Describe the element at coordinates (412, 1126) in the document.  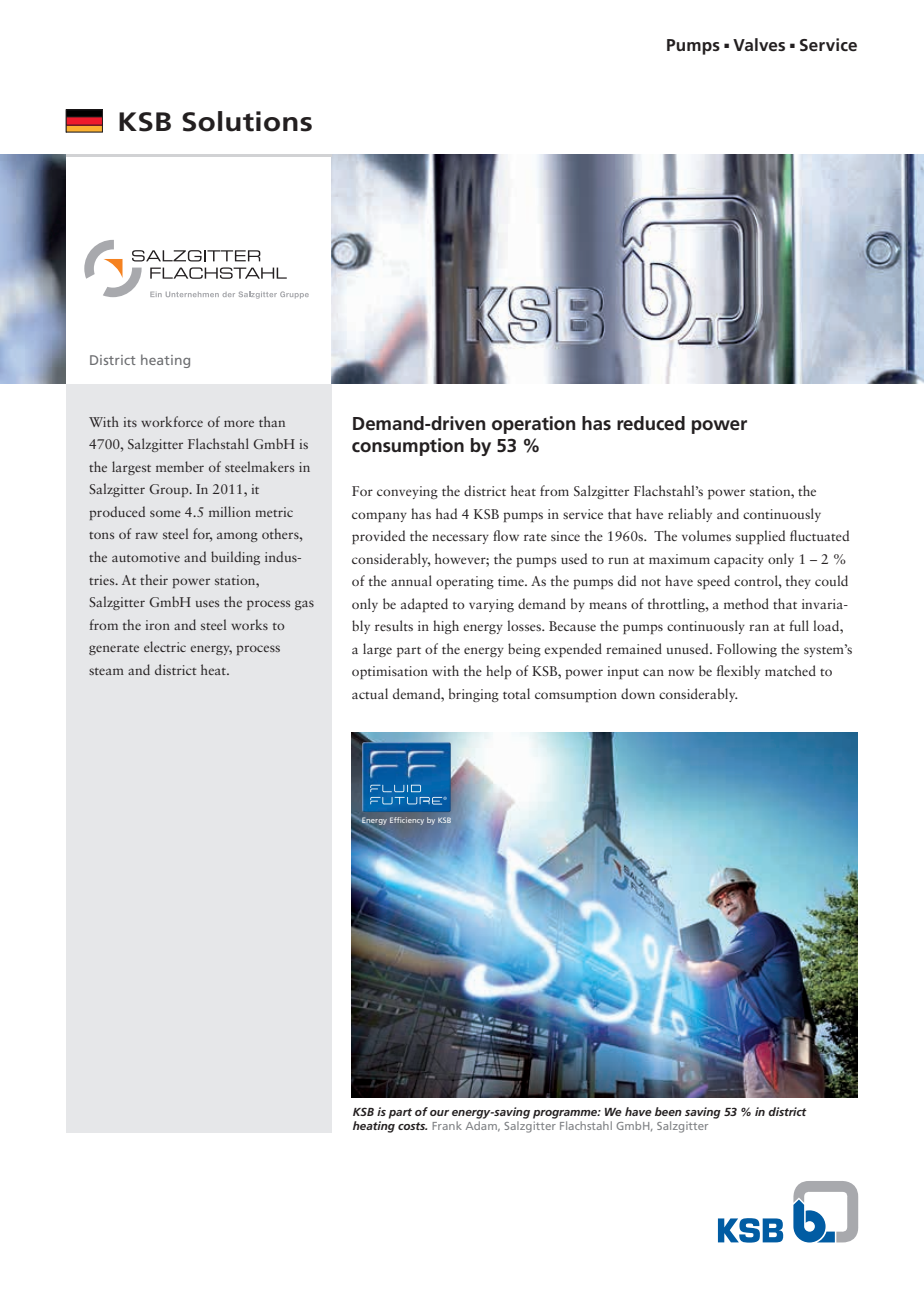
I see `costs` at that location.
